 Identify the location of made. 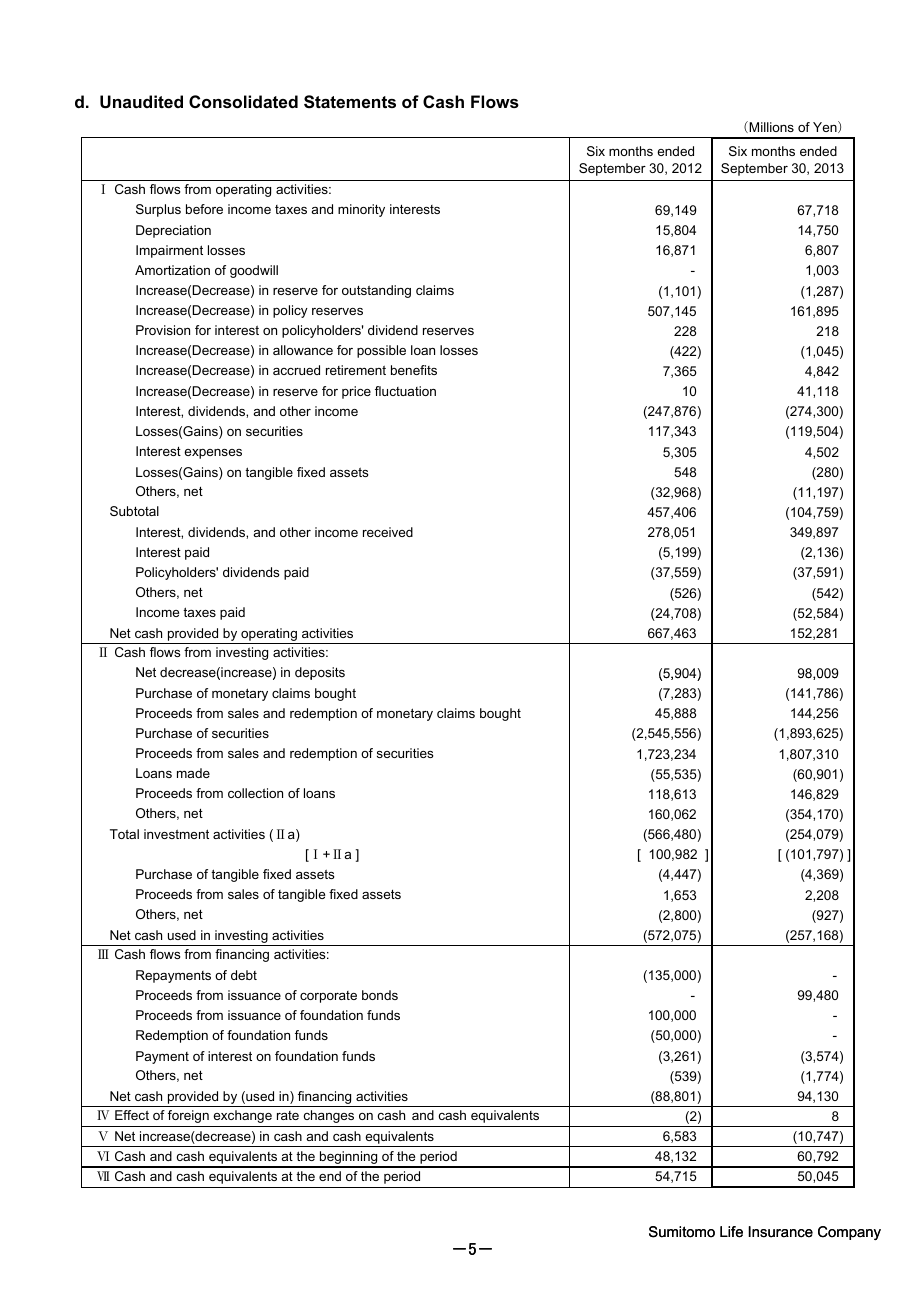
(193, 773).
